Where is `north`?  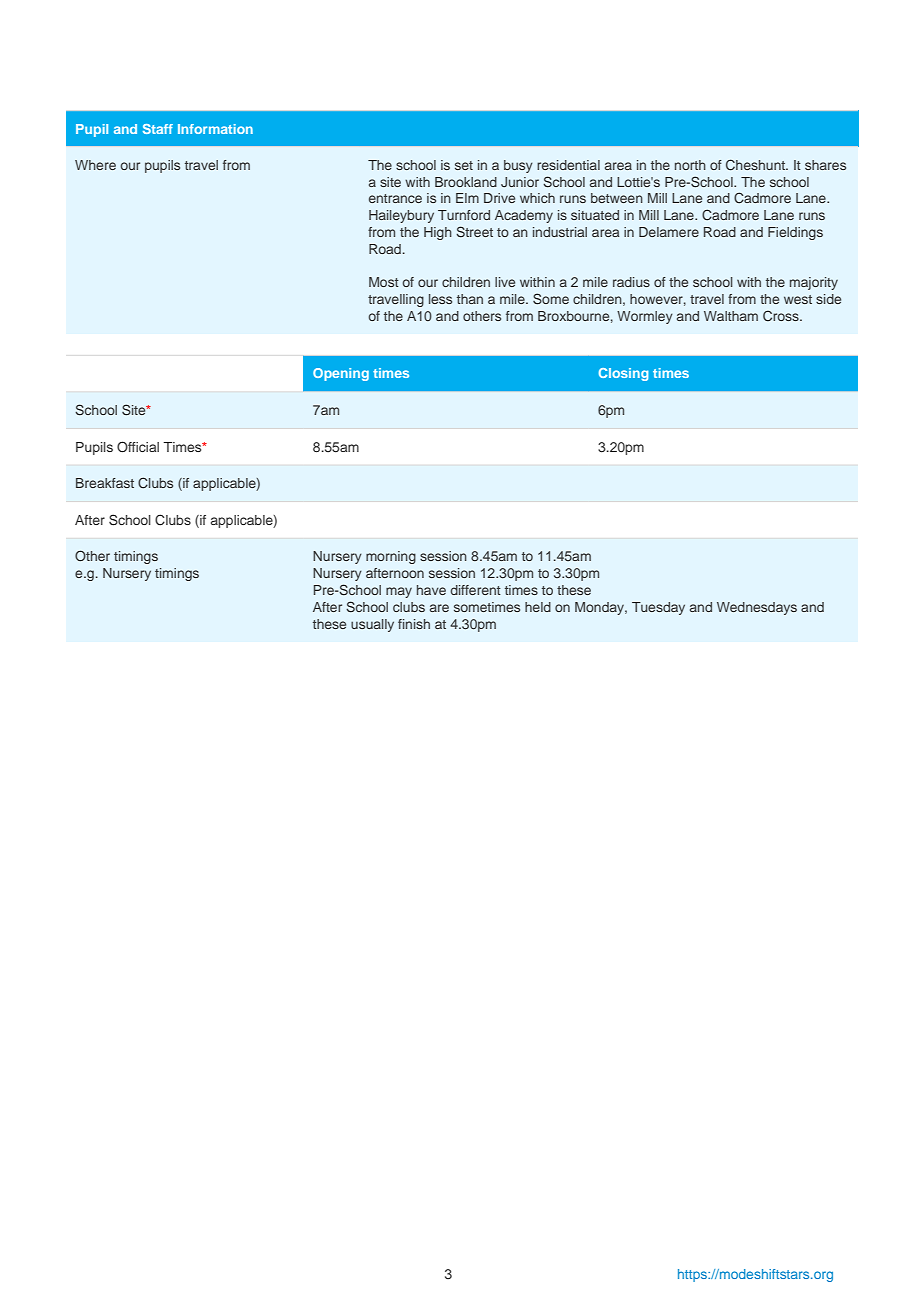 north is located at coordinates (690, 165).
